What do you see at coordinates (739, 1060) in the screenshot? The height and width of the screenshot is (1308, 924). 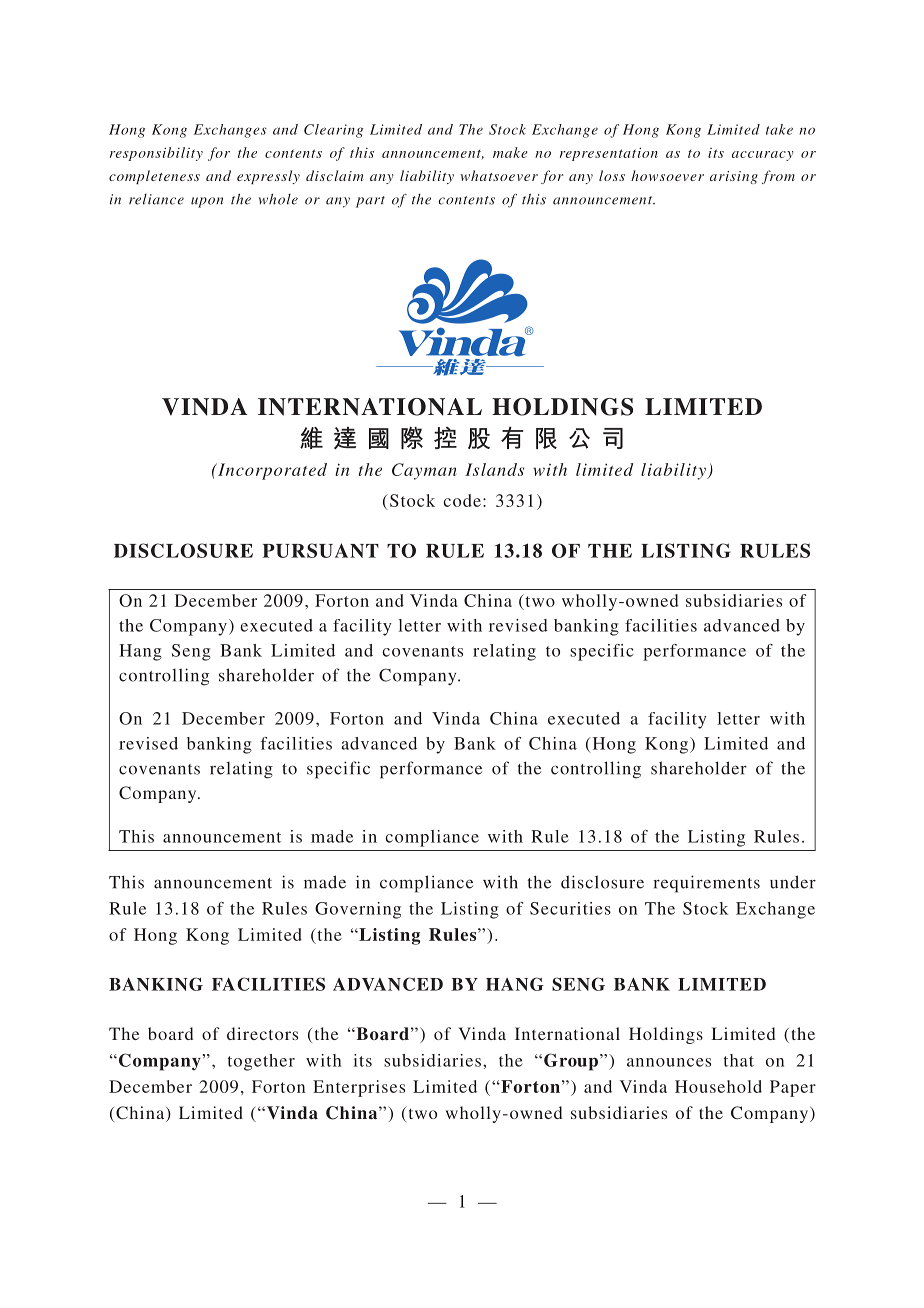 I see `that` at bounding box center [739, 1060].
